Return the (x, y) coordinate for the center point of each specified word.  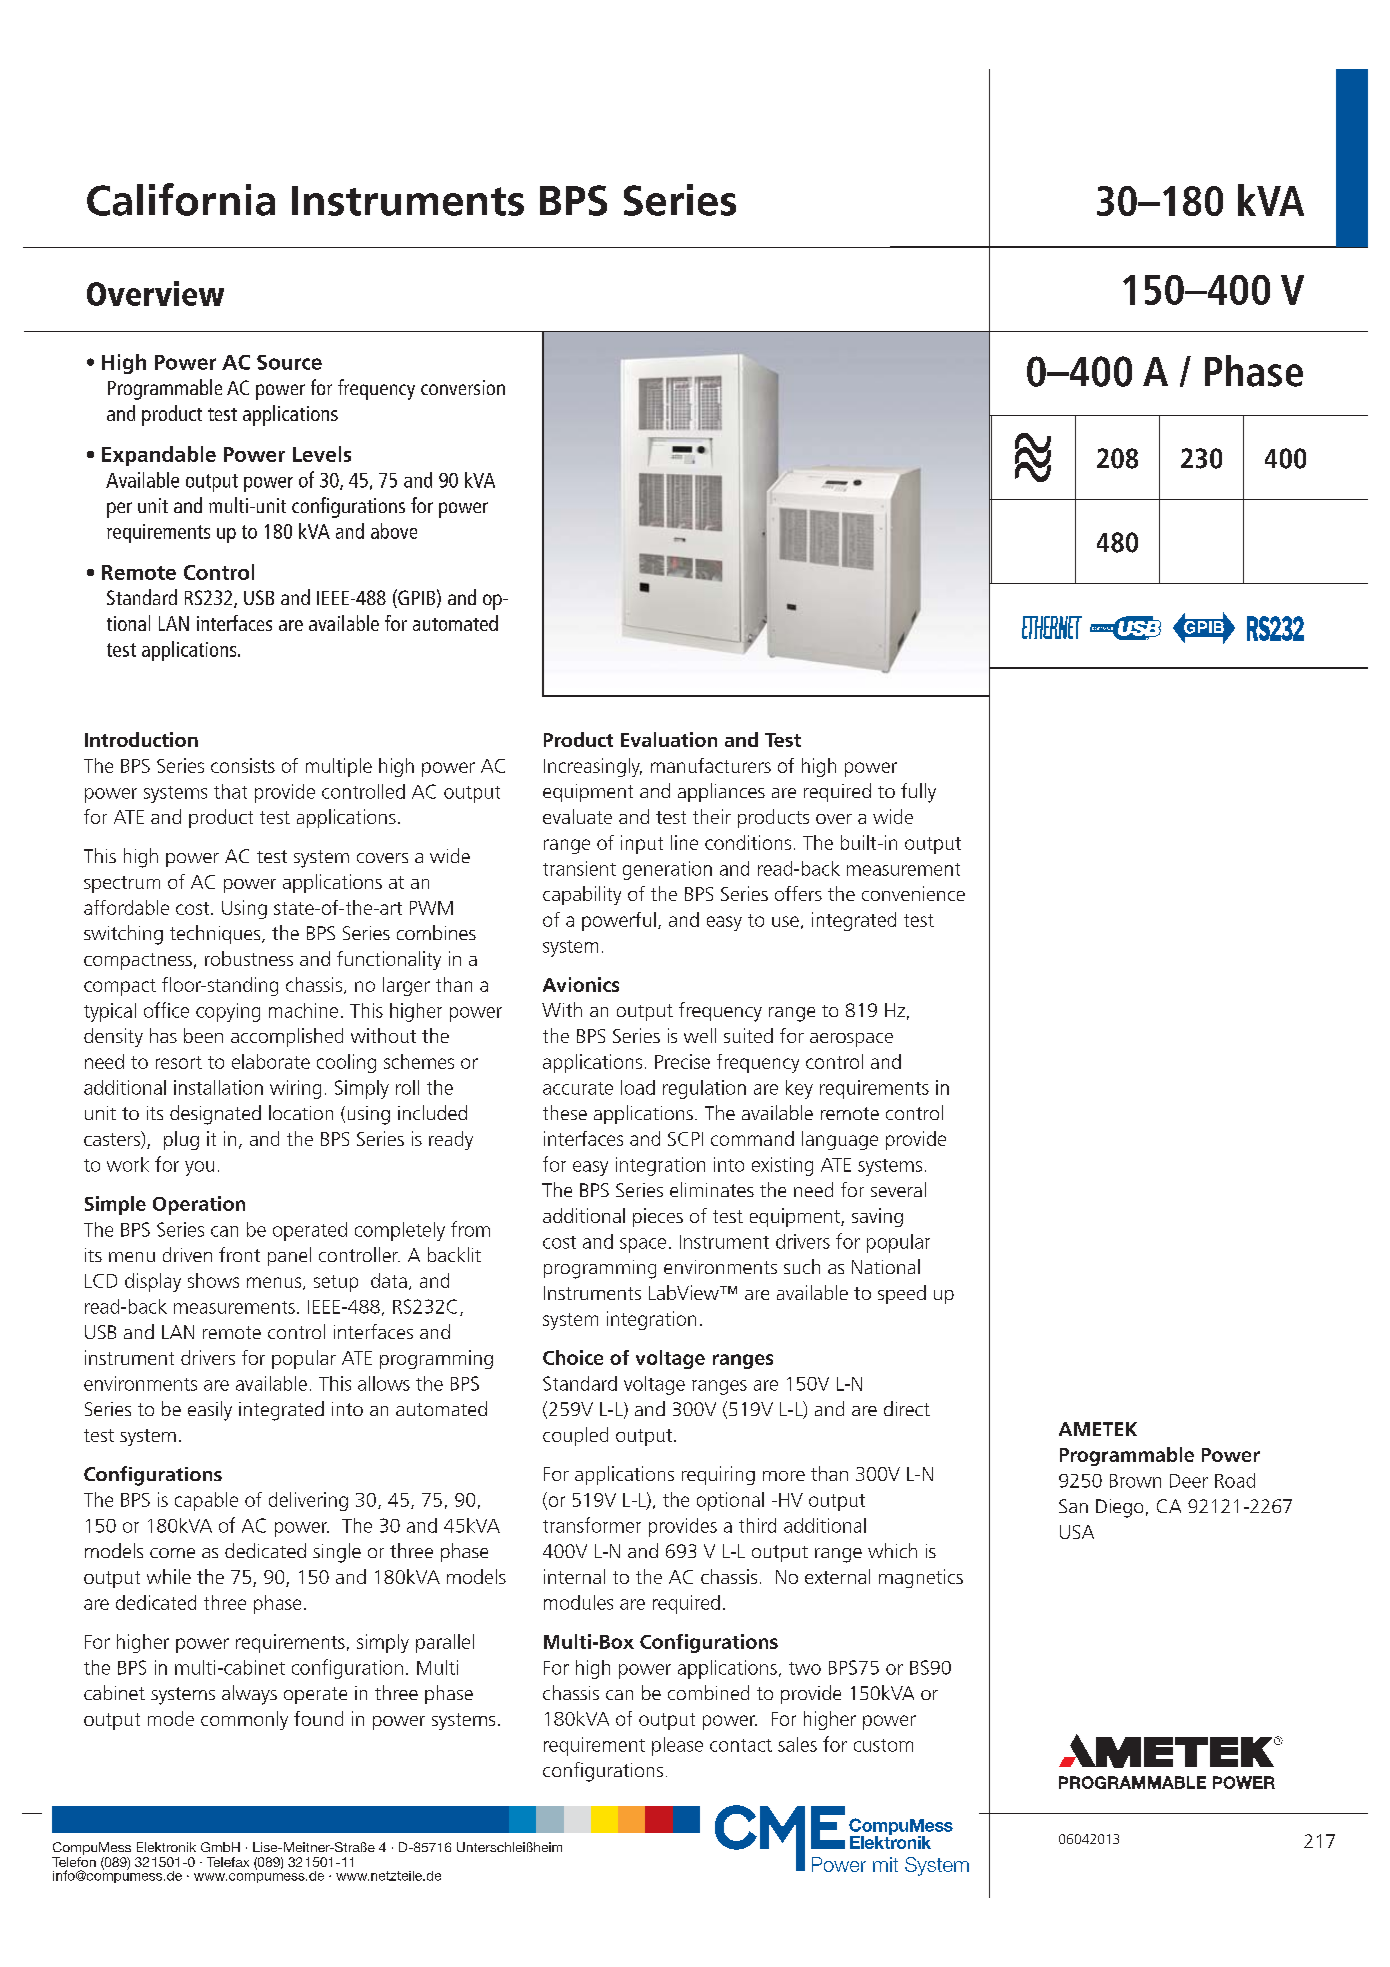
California (181, 199)
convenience (913, 893)
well (700, 1035)
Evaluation (669, 739)
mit (885, 1864)
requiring (718, 1475)
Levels (322, 454)
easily (210, 1411)
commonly (244, 1720)
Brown (1135, 1481)
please (677, 1746)
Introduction (141, 739)
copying (228, 1012)
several (898, 1189)
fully (918, 793)
